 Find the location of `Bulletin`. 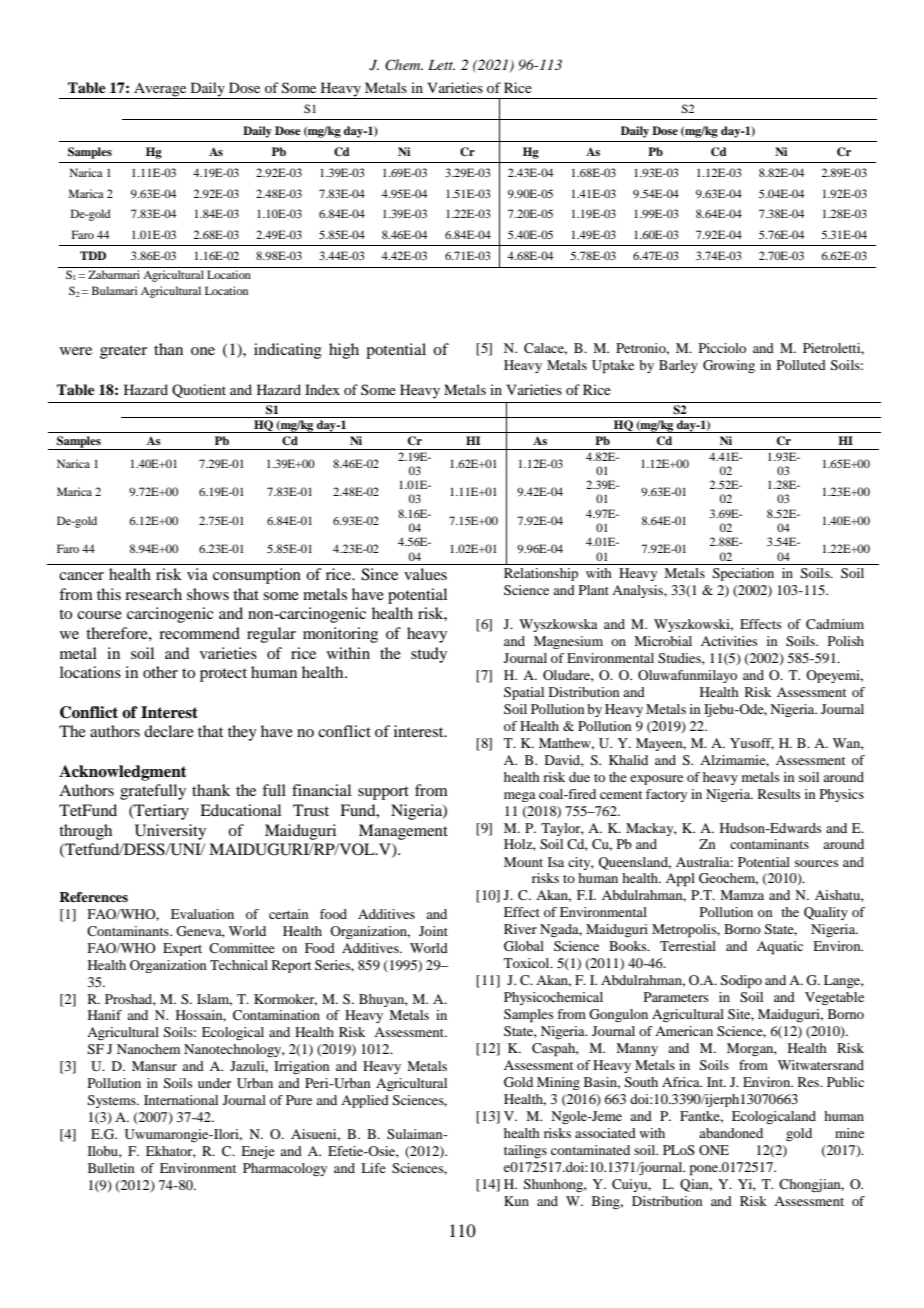

Bulletin is located at coordinates (111, 1168).
